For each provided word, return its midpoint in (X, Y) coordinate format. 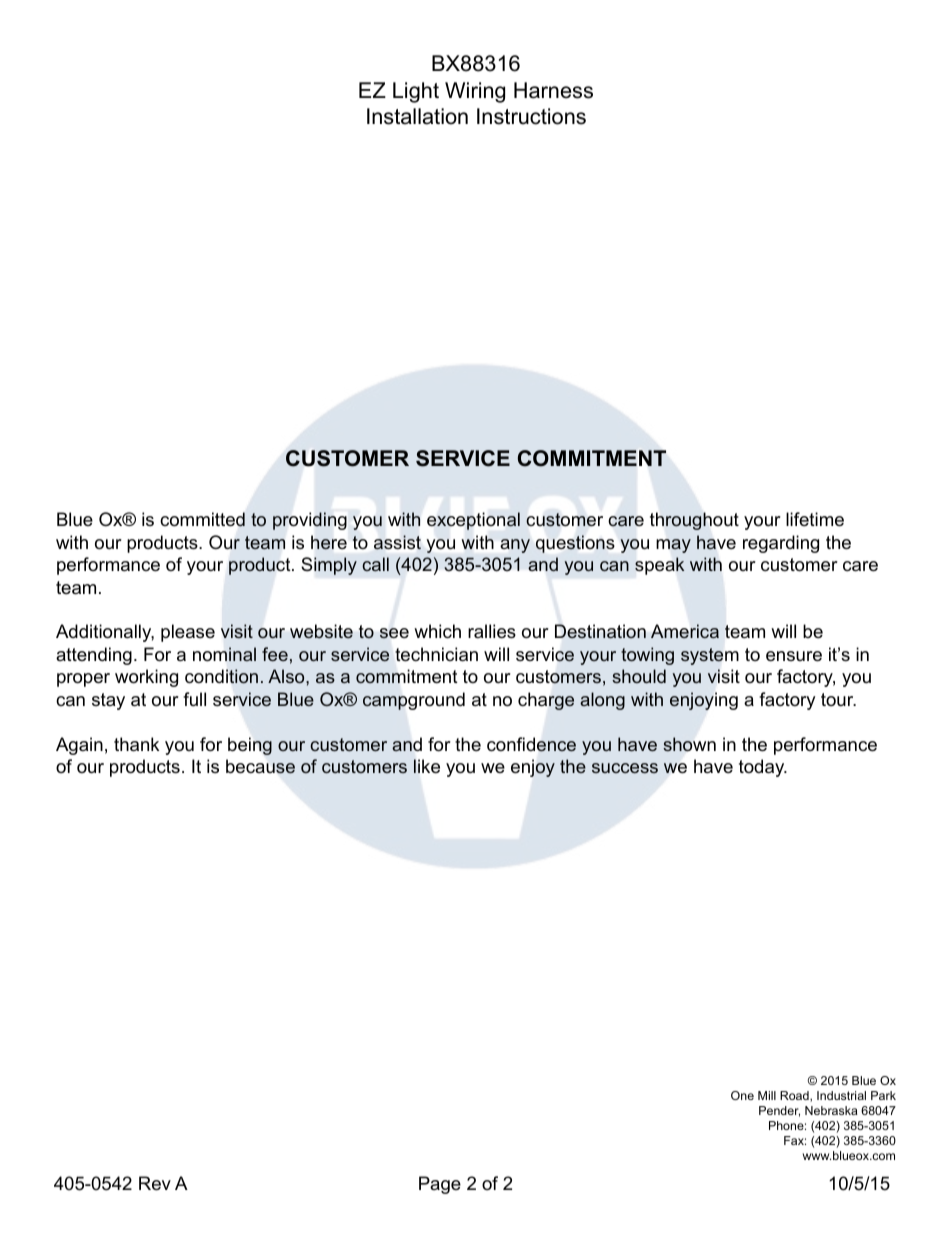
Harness (553, 90)
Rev (155, 1183)
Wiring (475, 92)
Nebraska (831, 1110)
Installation (417, 116)
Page (440, 1185)
